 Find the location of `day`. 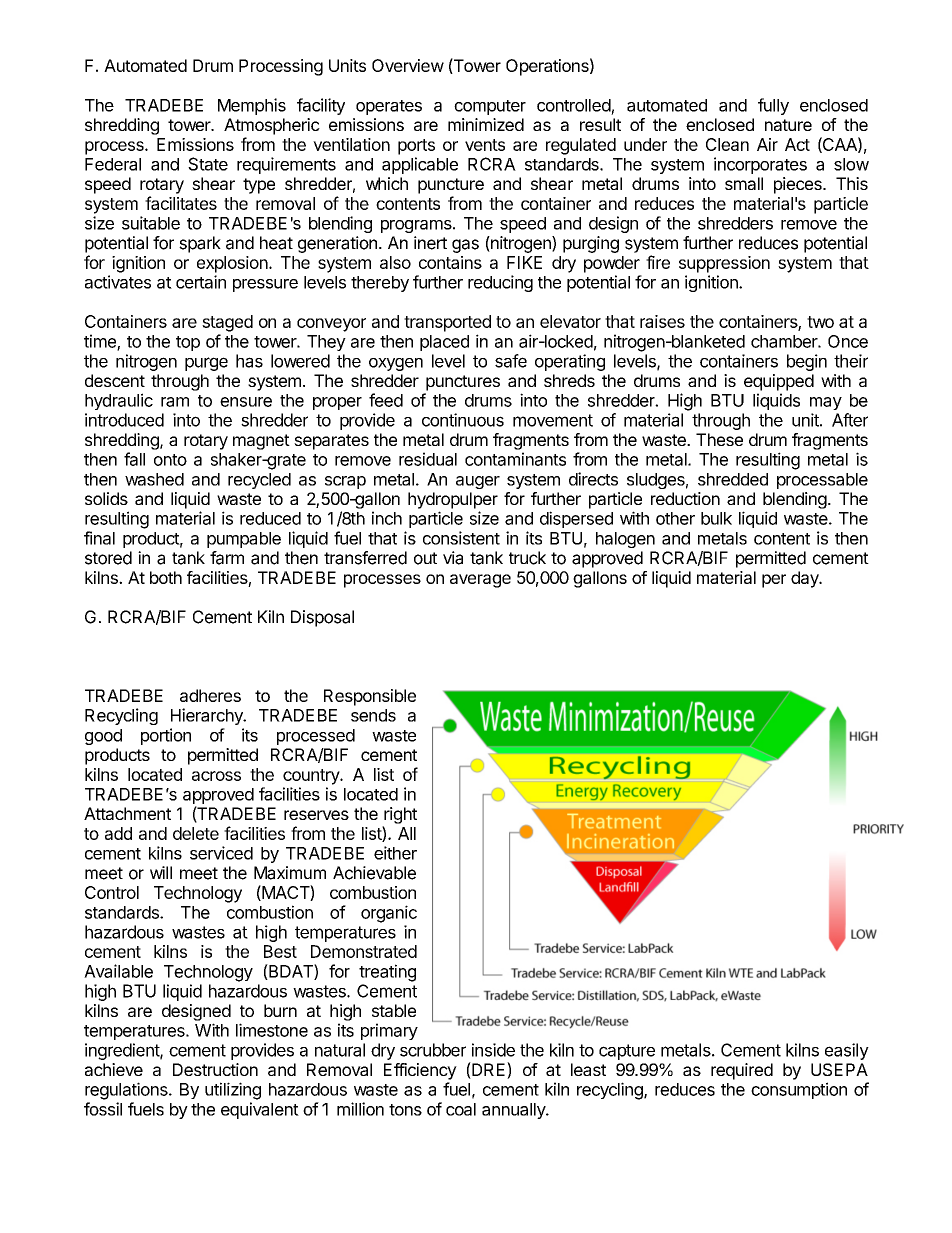

day is located at coordinates (806, 579).
